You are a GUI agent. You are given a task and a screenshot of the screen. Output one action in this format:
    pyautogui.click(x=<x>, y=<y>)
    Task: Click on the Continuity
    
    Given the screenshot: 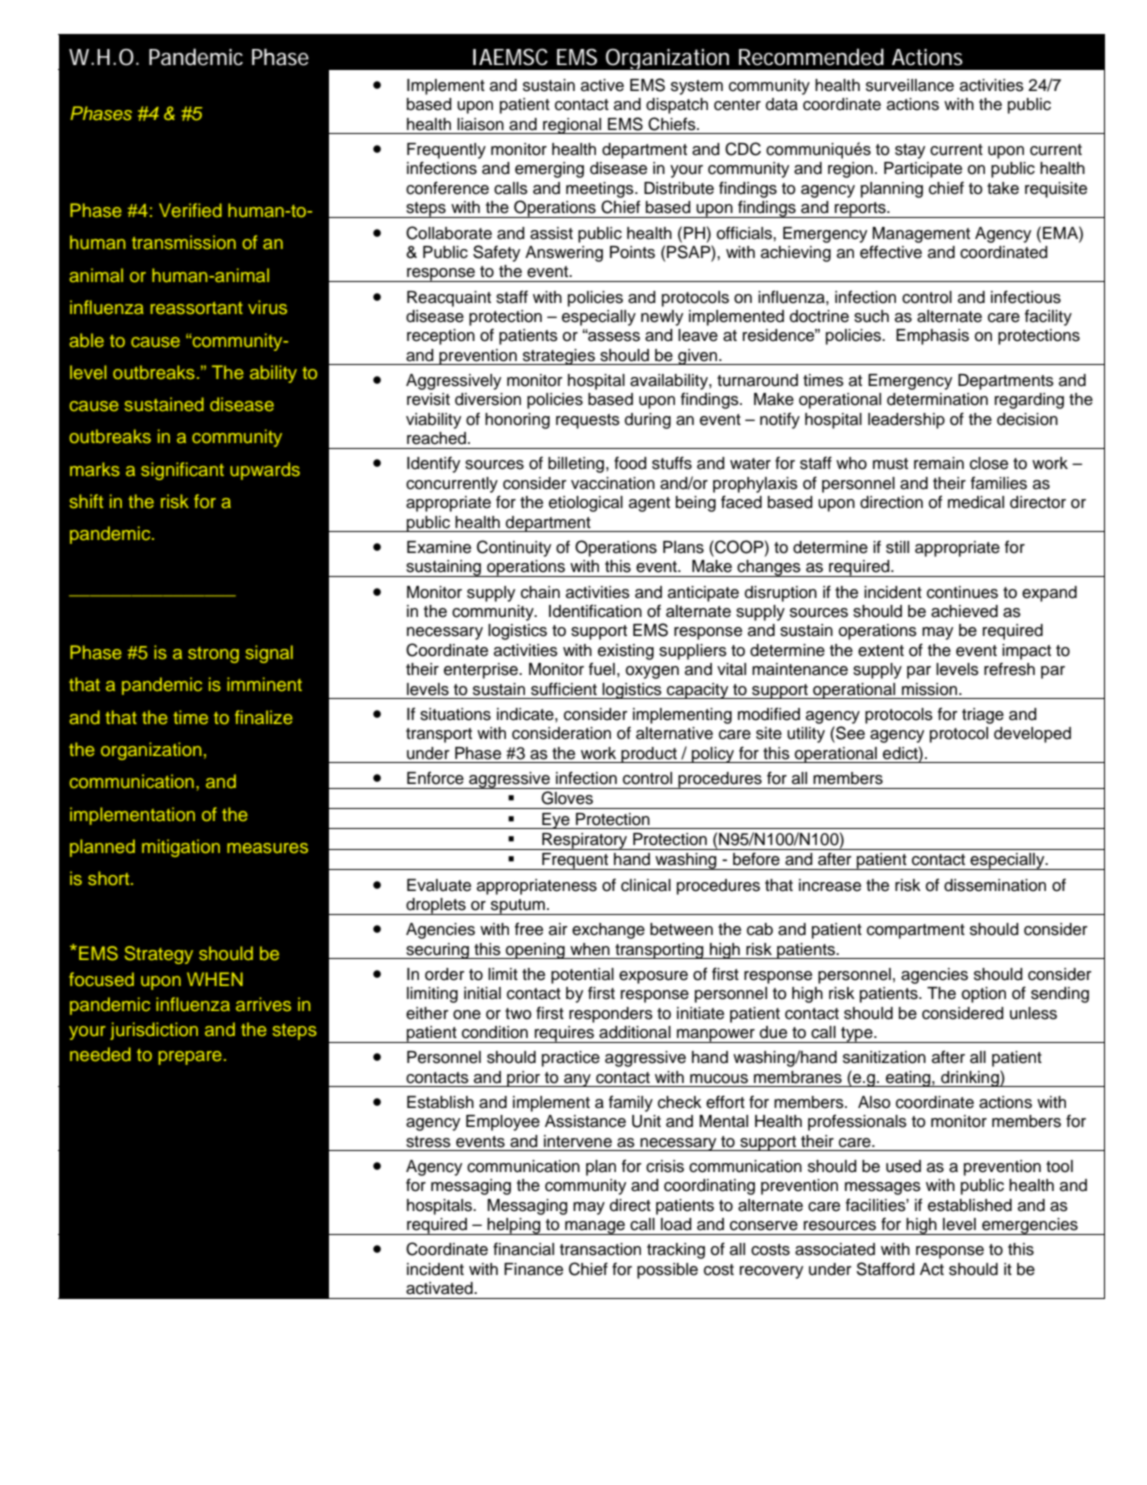 What is the action you would take?
    pyautogui.click(x=514, y=548)
